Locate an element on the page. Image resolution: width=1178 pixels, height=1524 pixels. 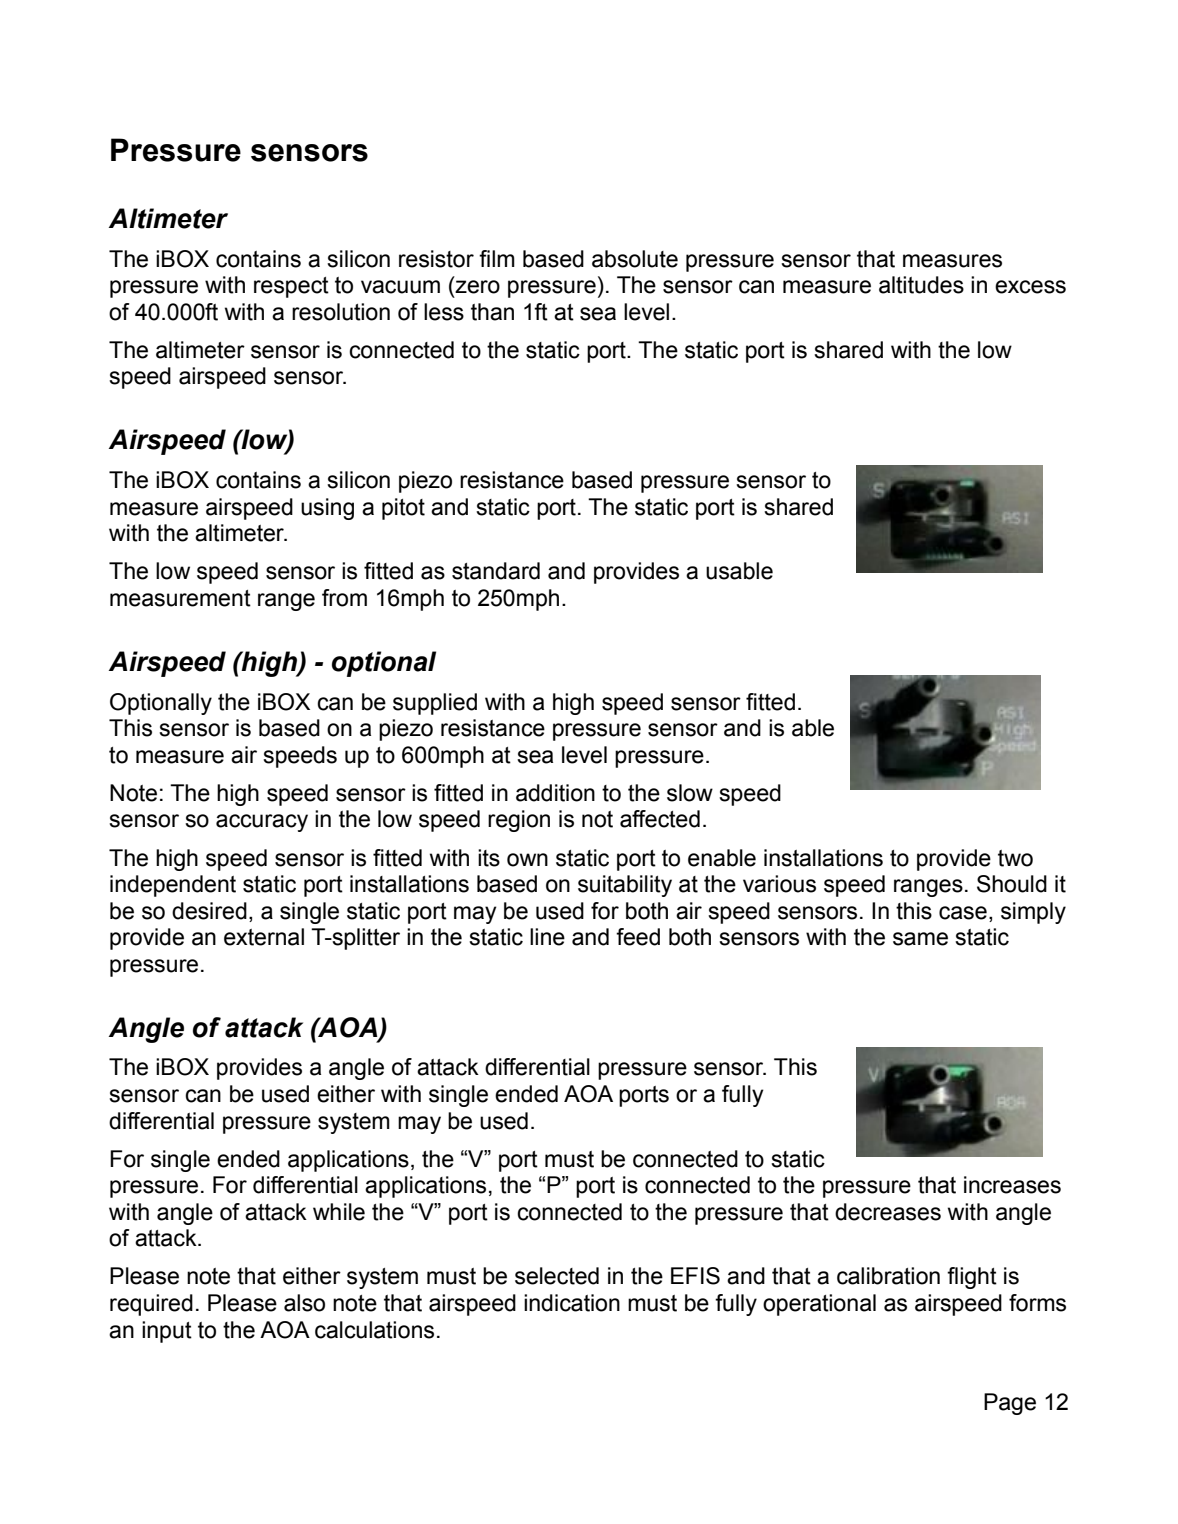
standard is located at coordinates (496, 571).
